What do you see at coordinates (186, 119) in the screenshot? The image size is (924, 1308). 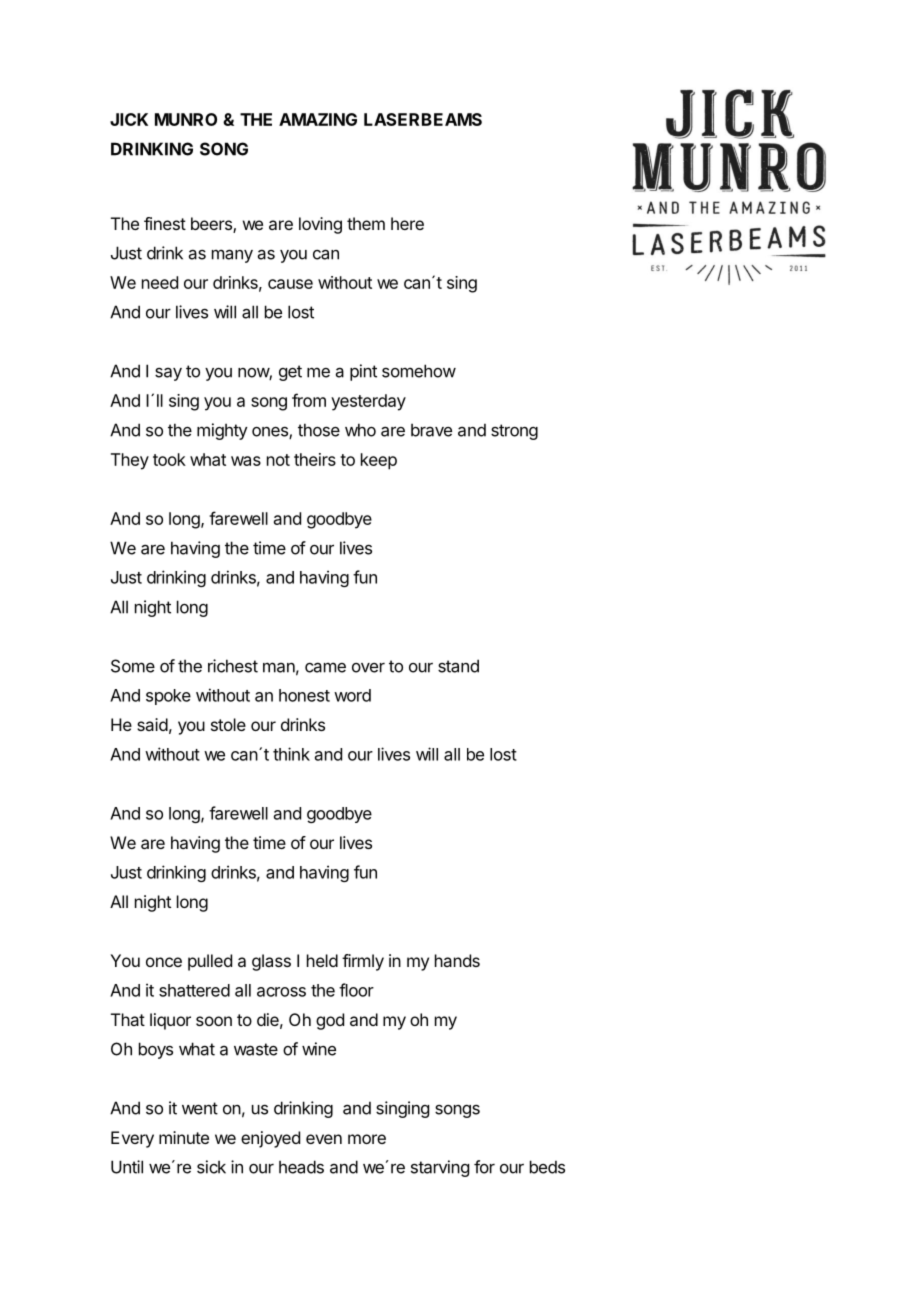 I see `MUNRO` at bounding box center [186, 119].
